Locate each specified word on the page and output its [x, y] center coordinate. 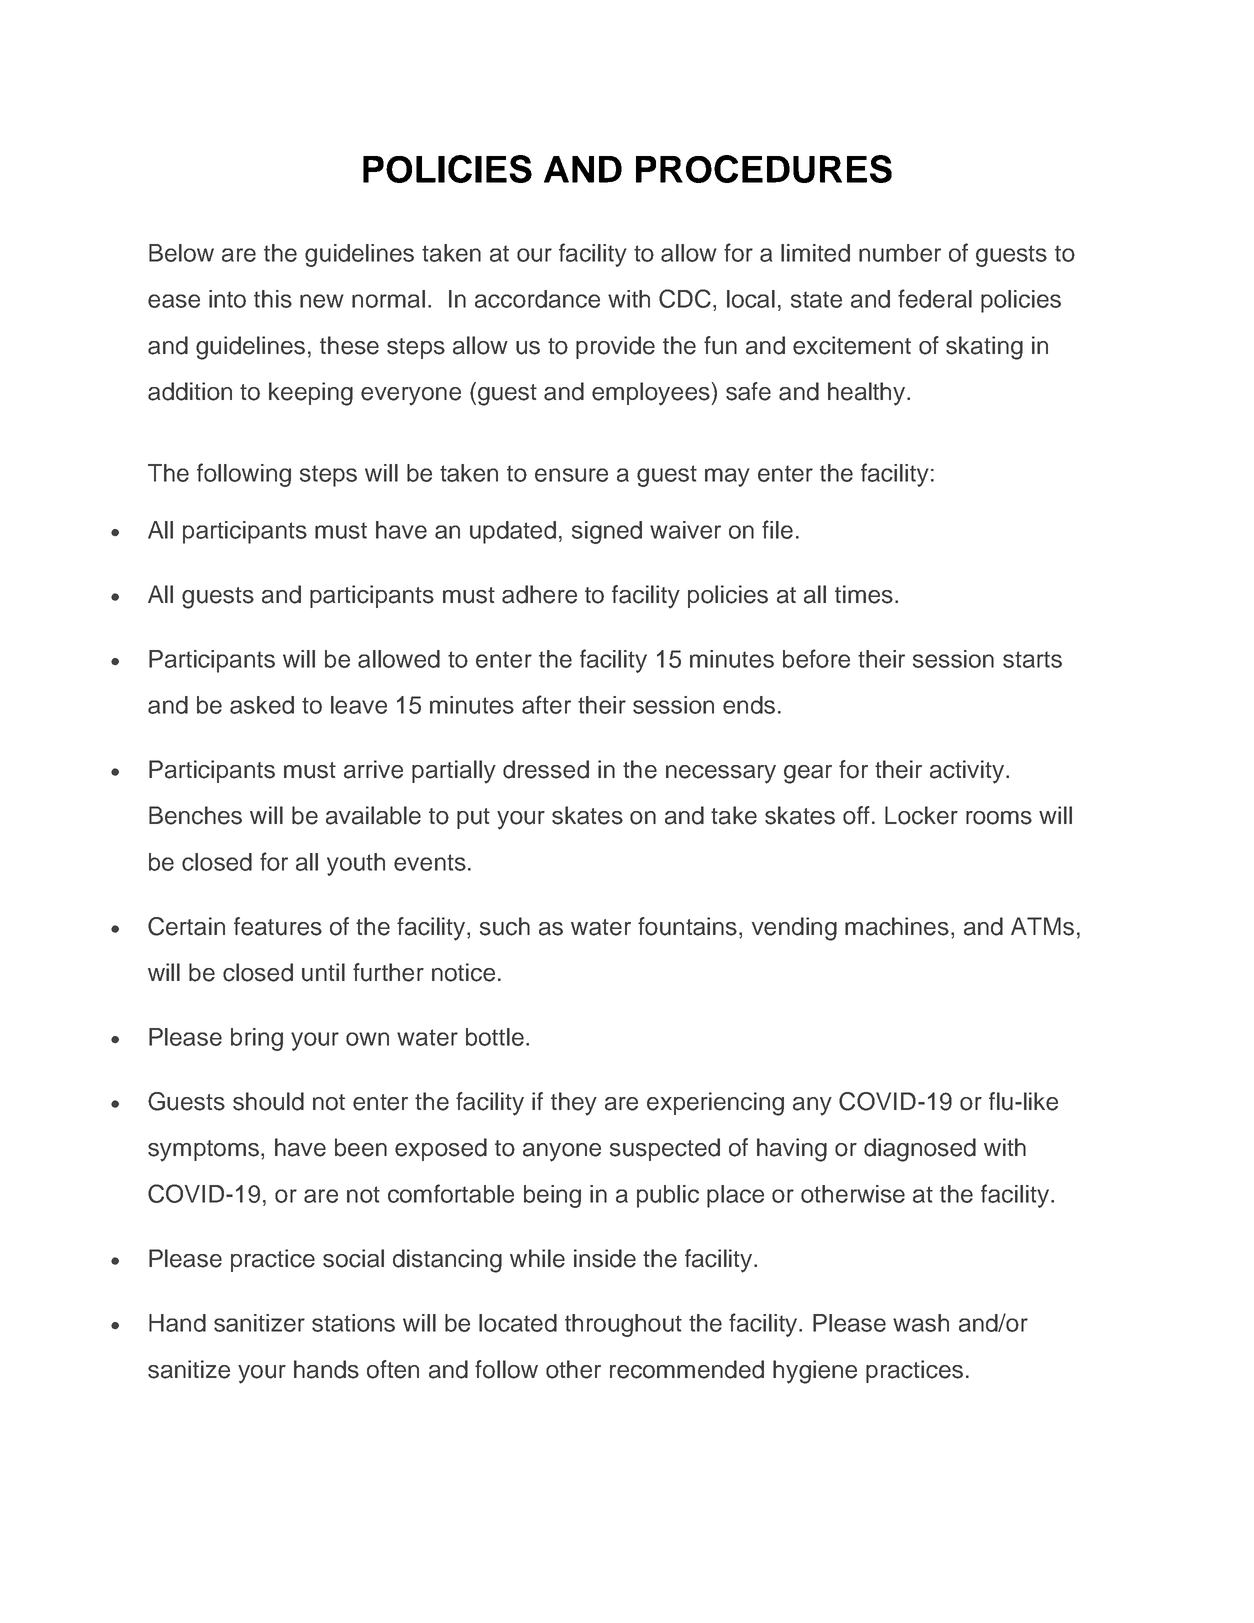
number [900, 253]
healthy [868, 394]
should [268, 1101]
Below [181, 253]
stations [353, 1323]
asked [262, 705]
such [505, 926]
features [278, 926]
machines [897, 926]
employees [651, 394]
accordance [537, 299]
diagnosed [920, 1150]
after [546, 704]
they [574, 1104]
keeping [311, 394]
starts [1032, 659]
